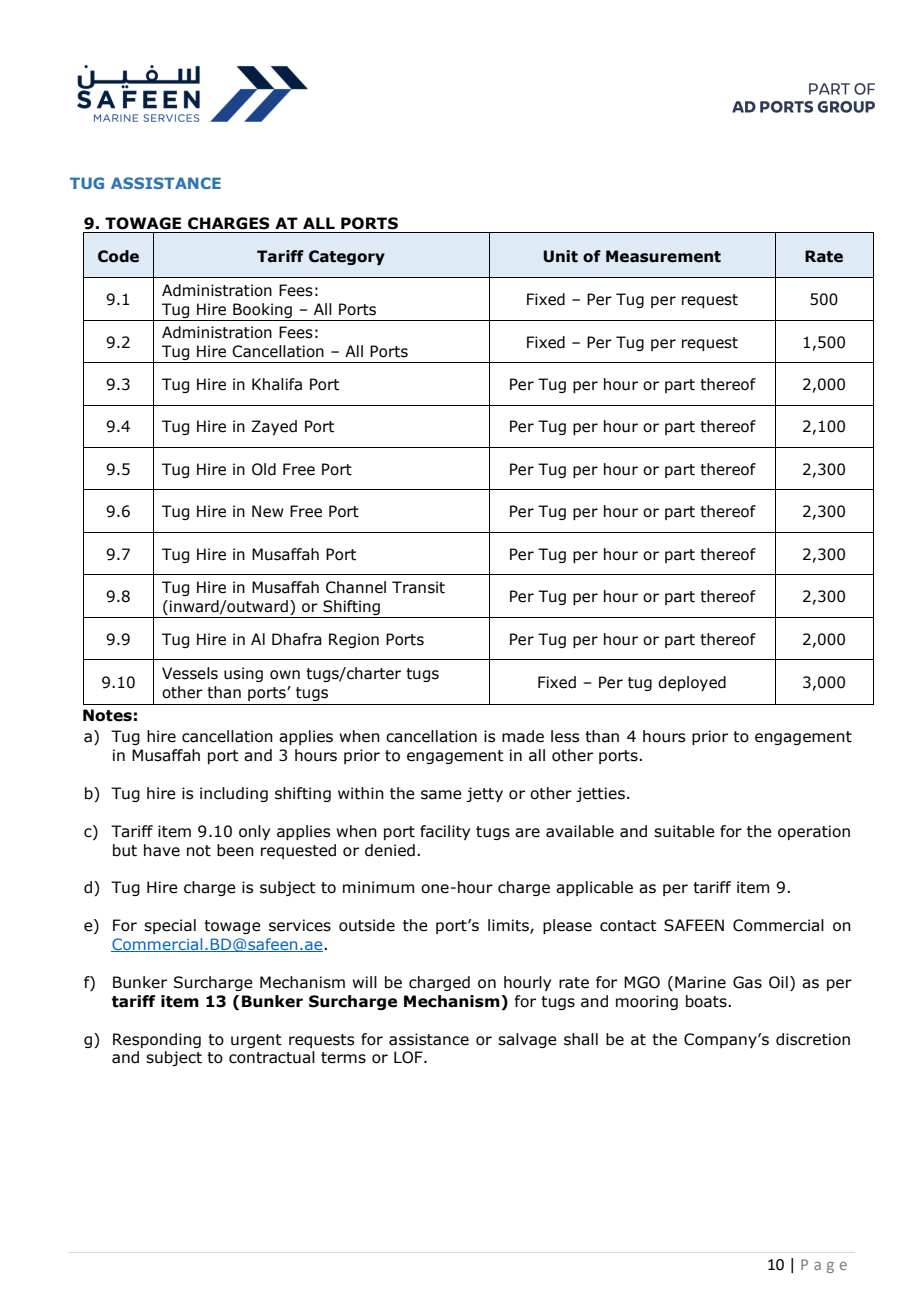 This screenshot has width=924, height=1308. Describe the element at coordinates (527, 1040) in the screenshot. I see `salvage` at that location.
